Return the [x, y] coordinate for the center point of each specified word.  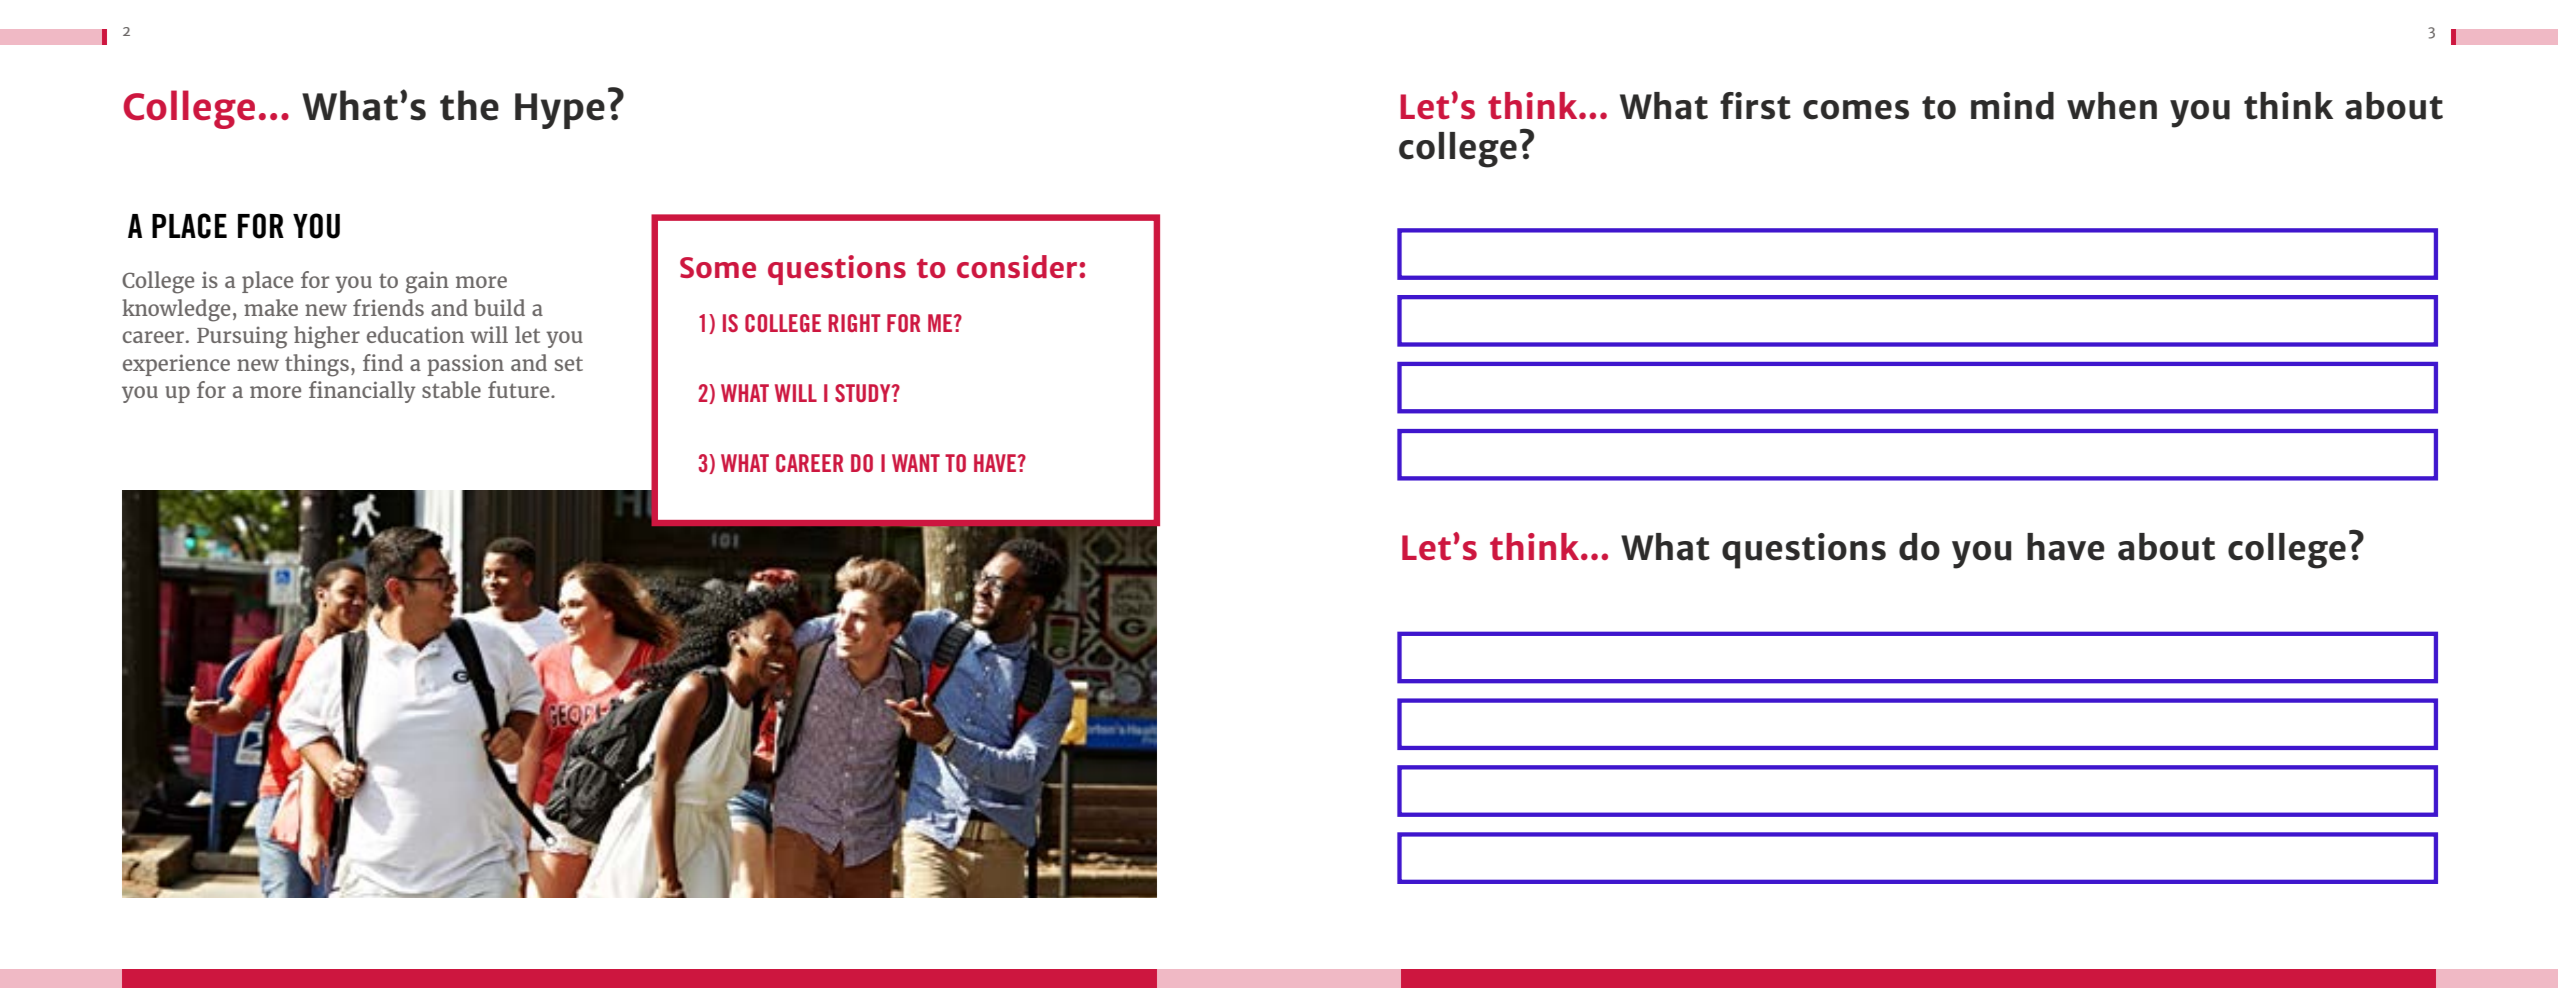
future [520, 389]
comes [1856, 110]
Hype [560, 111]
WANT [916, 463]
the [469, 105]
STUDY [864, 393]
